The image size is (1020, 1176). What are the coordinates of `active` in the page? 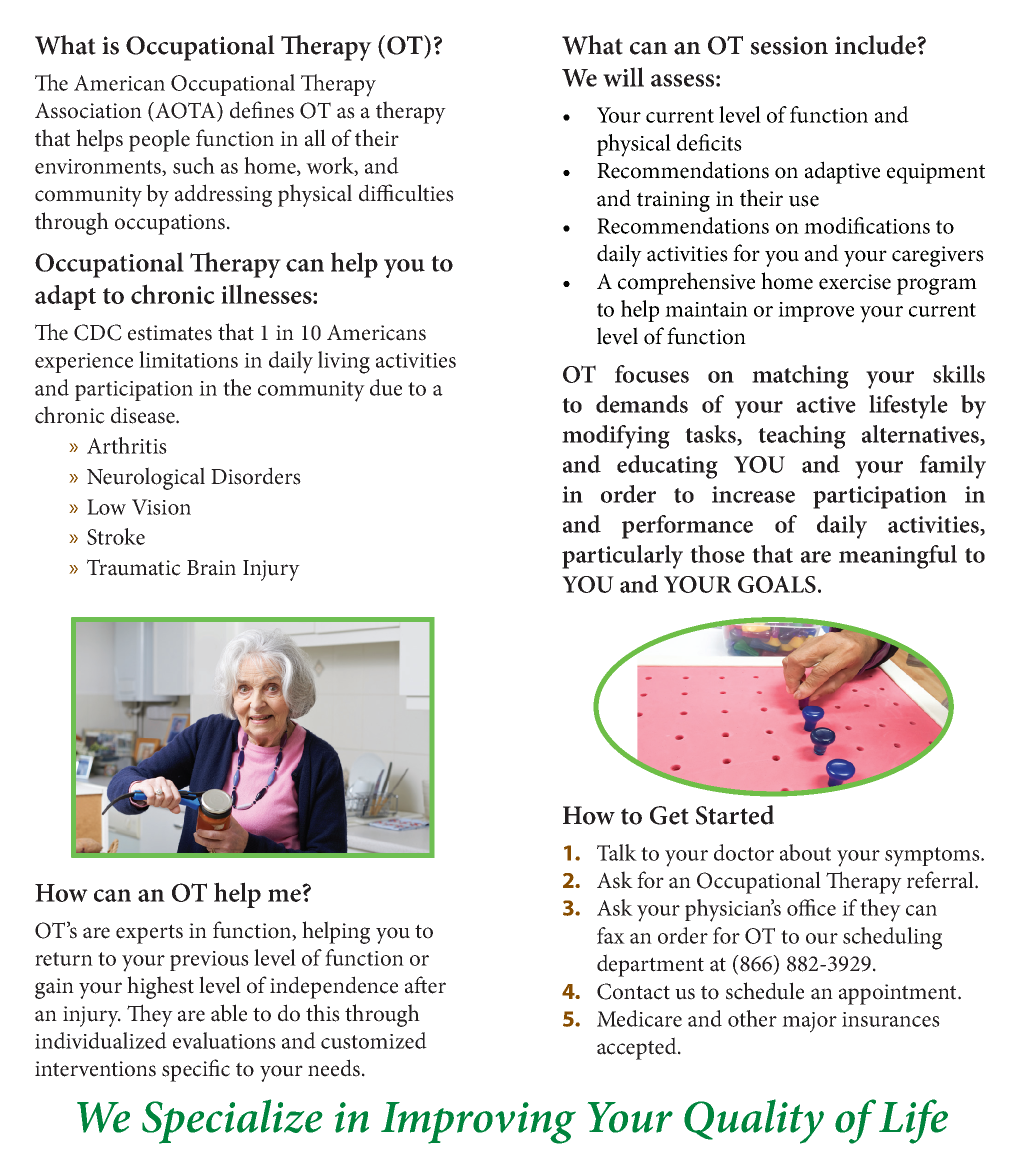 It's located at (826, 404).
